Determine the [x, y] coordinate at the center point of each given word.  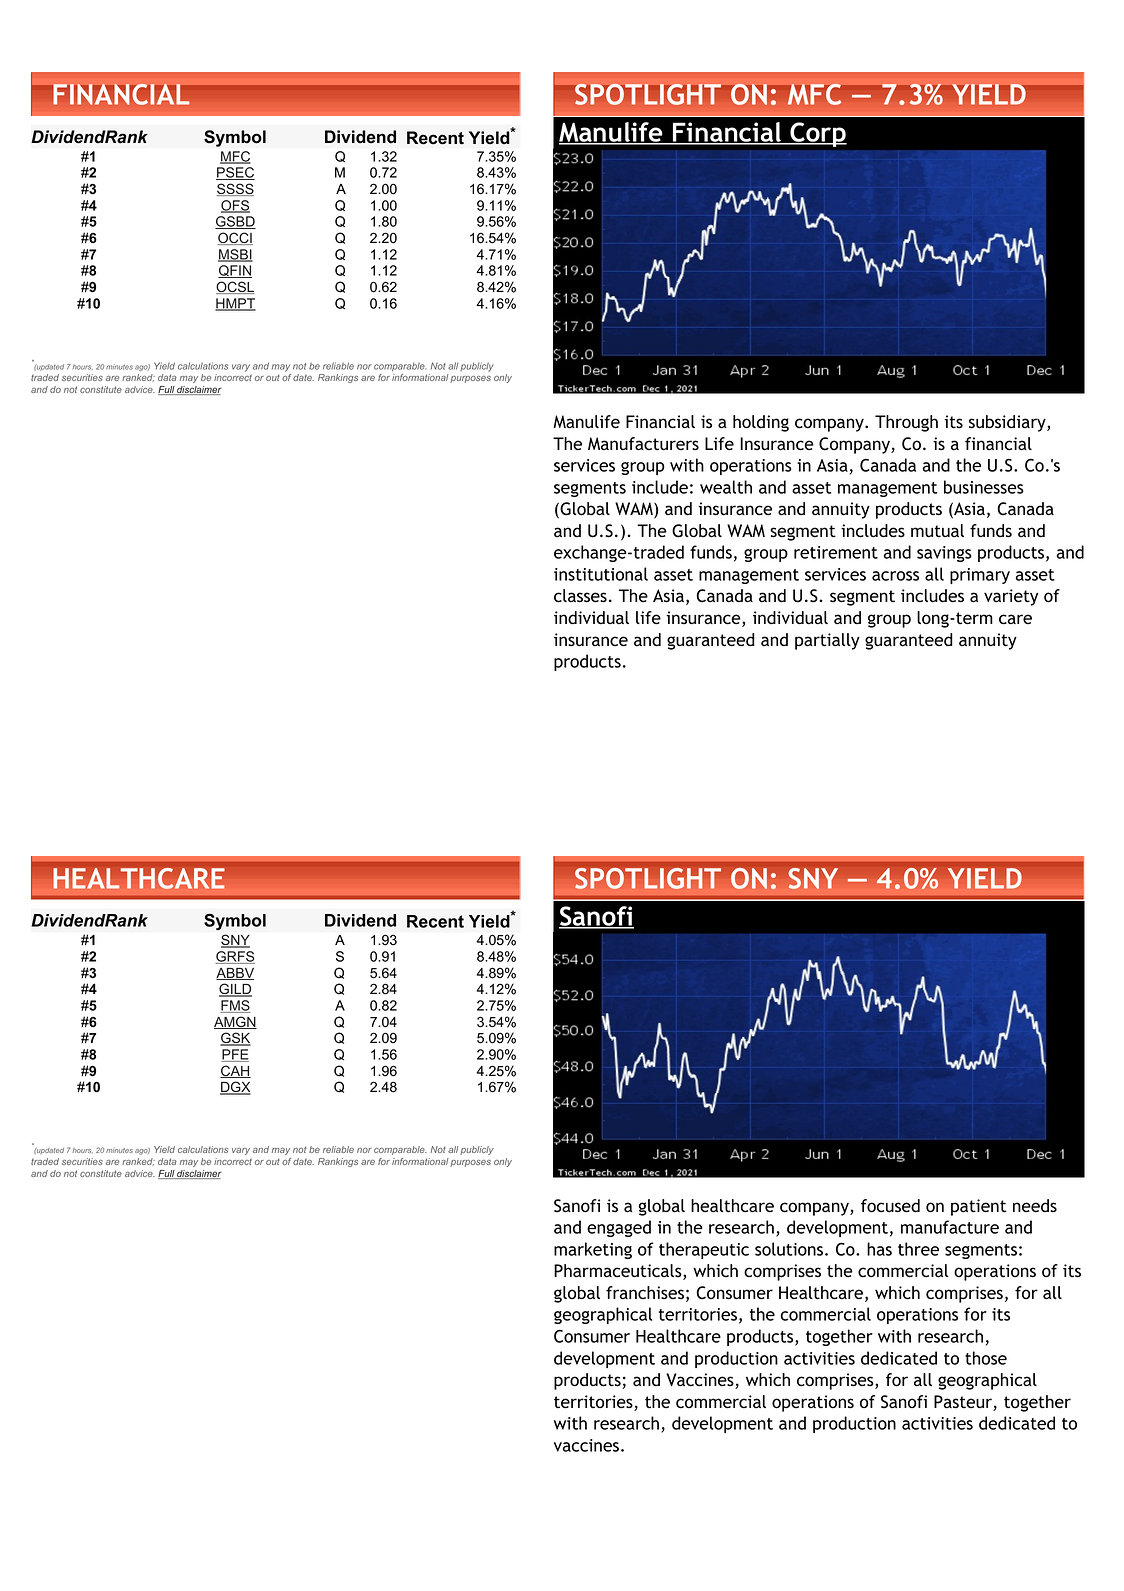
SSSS [235, 189]
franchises [645, 1293]
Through [906, 423]
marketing [593, 1250]
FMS [235, 1006]
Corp [817, 134]
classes [580, 596]
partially [827, 641]
